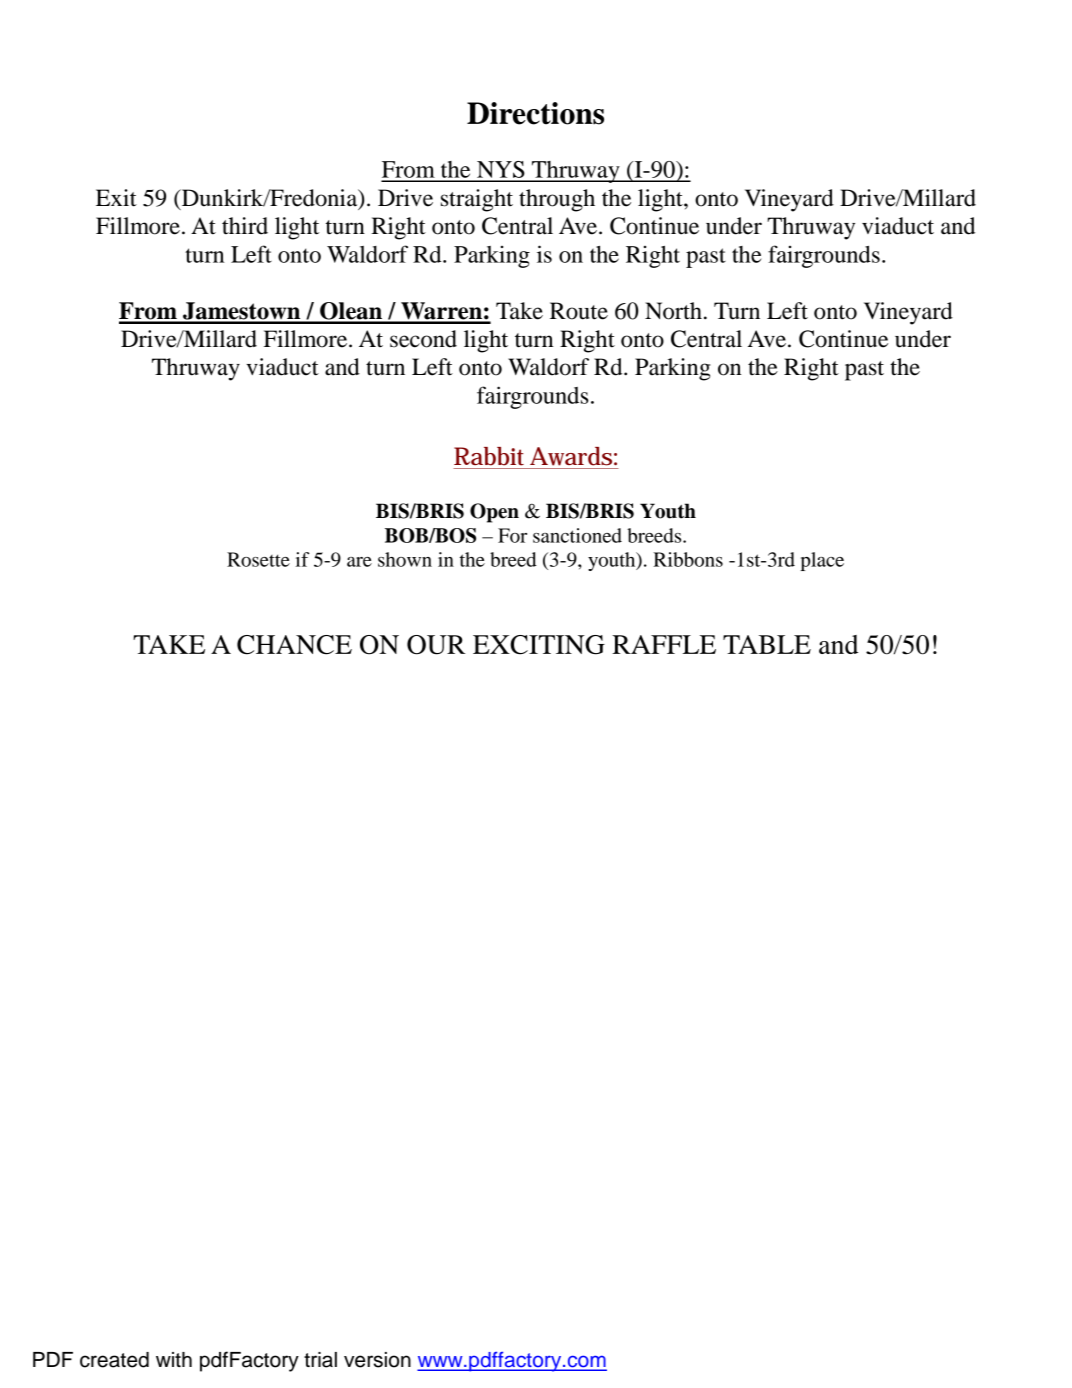 Image resolution: width=1072 pixels, height=1388 pixels. I want to click on EXCITING, so click(539, 645).
